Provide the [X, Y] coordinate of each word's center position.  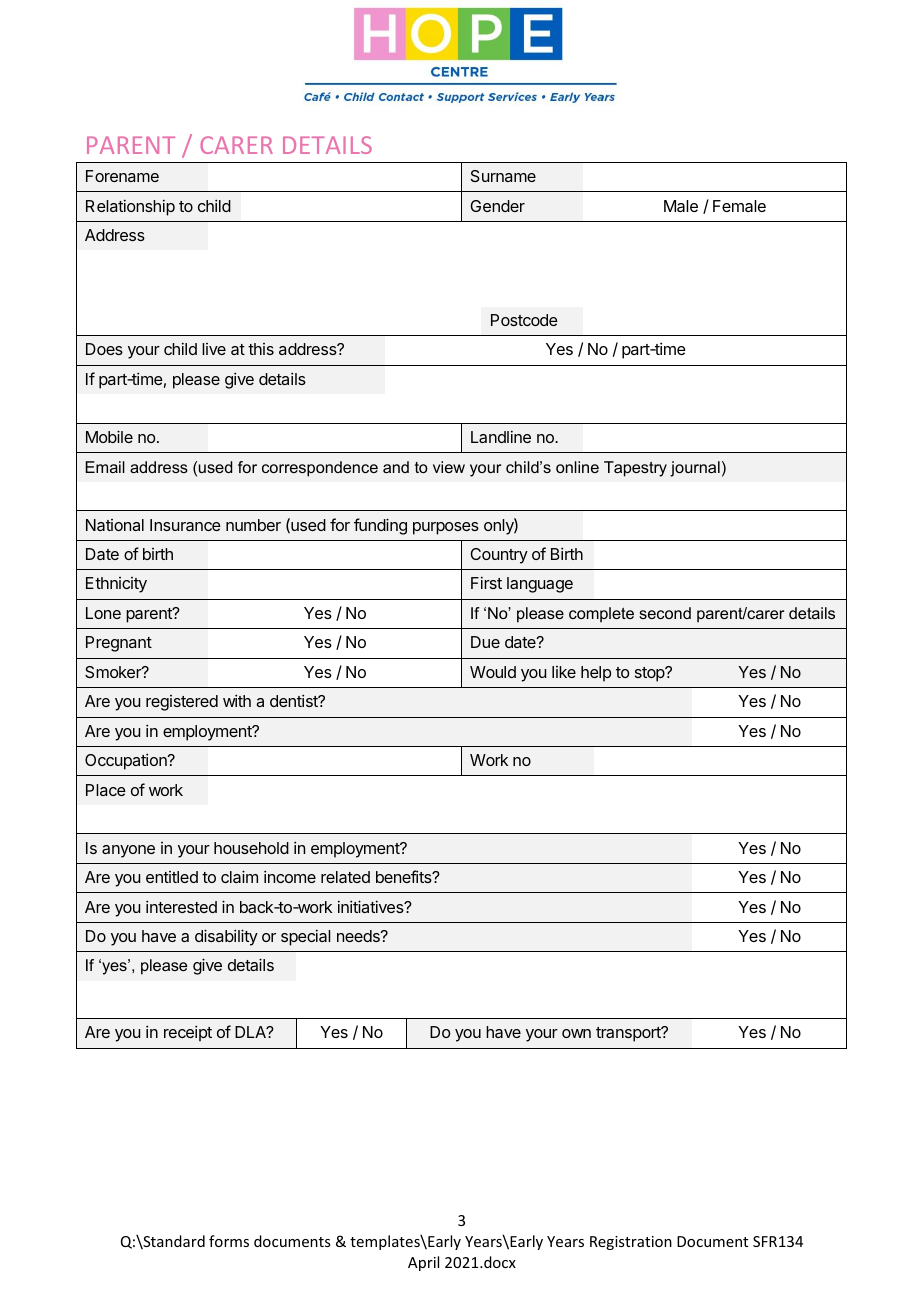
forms [229, 1241]
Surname [503, 176]
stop [650, 674]
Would [493, 672]
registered [182, 703]
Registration [631, 1243]
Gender [497, 206]
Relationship [130, 207]
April [423, 1263]
